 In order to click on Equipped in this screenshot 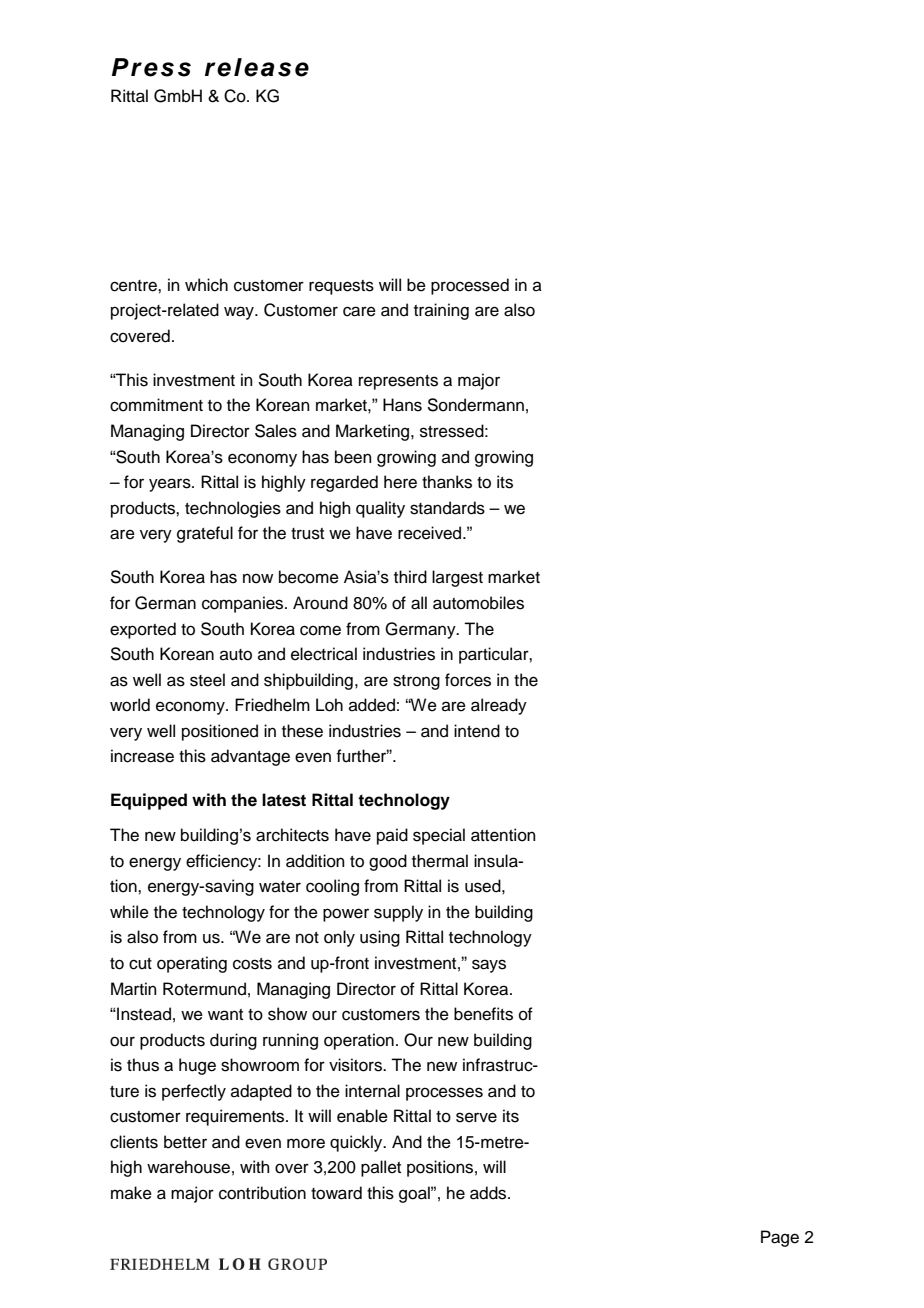, I will do `click(149, 801)`.
